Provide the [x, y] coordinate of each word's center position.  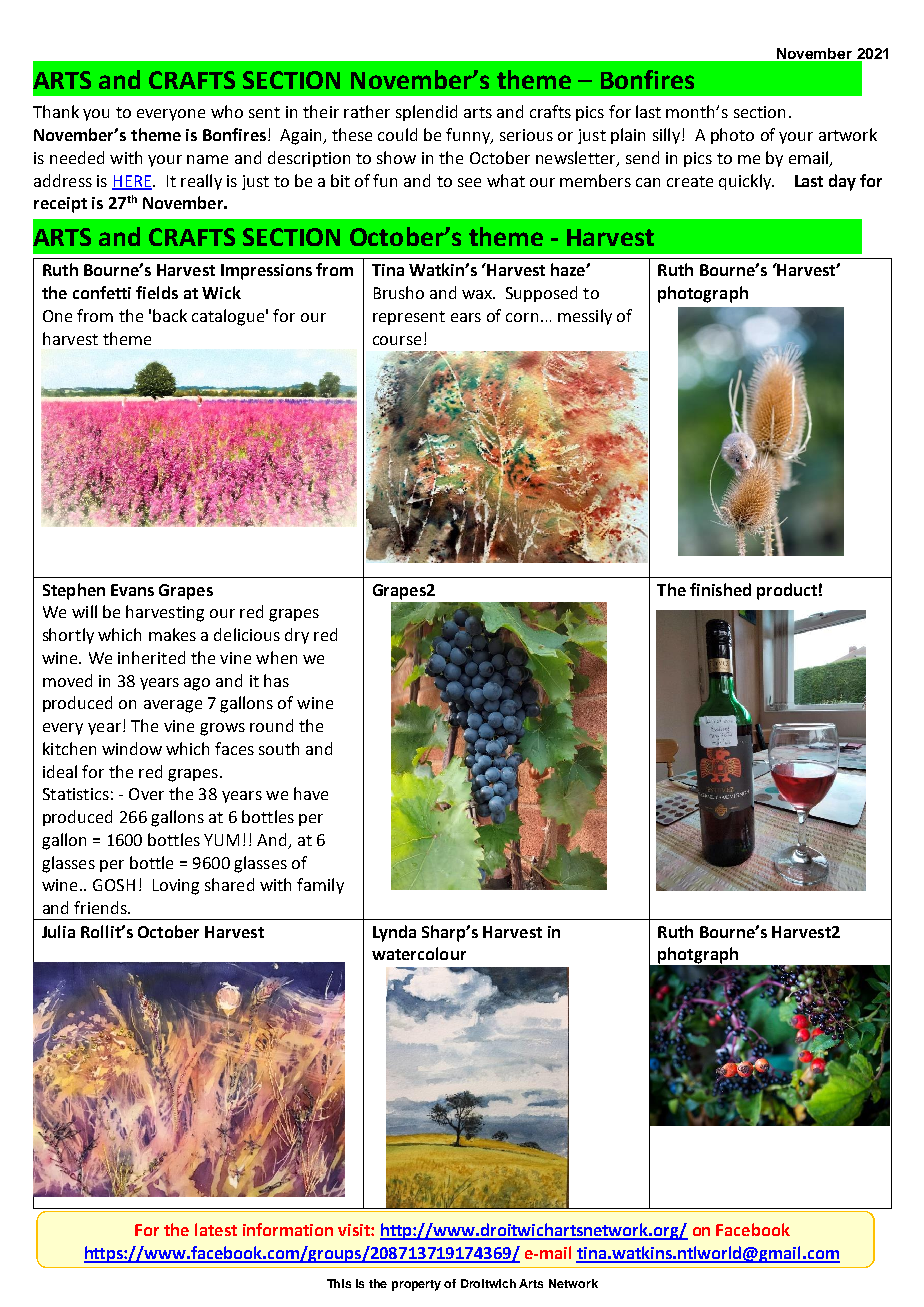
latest [216, 1229]
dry [297, 636]
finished [720, 589]
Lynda [394, 933]
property [416, 1285]
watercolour [419, 953]
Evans [132, 590]
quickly [746, 182]
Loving [176, 887]
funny [469, 136]
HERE [132, 182]
